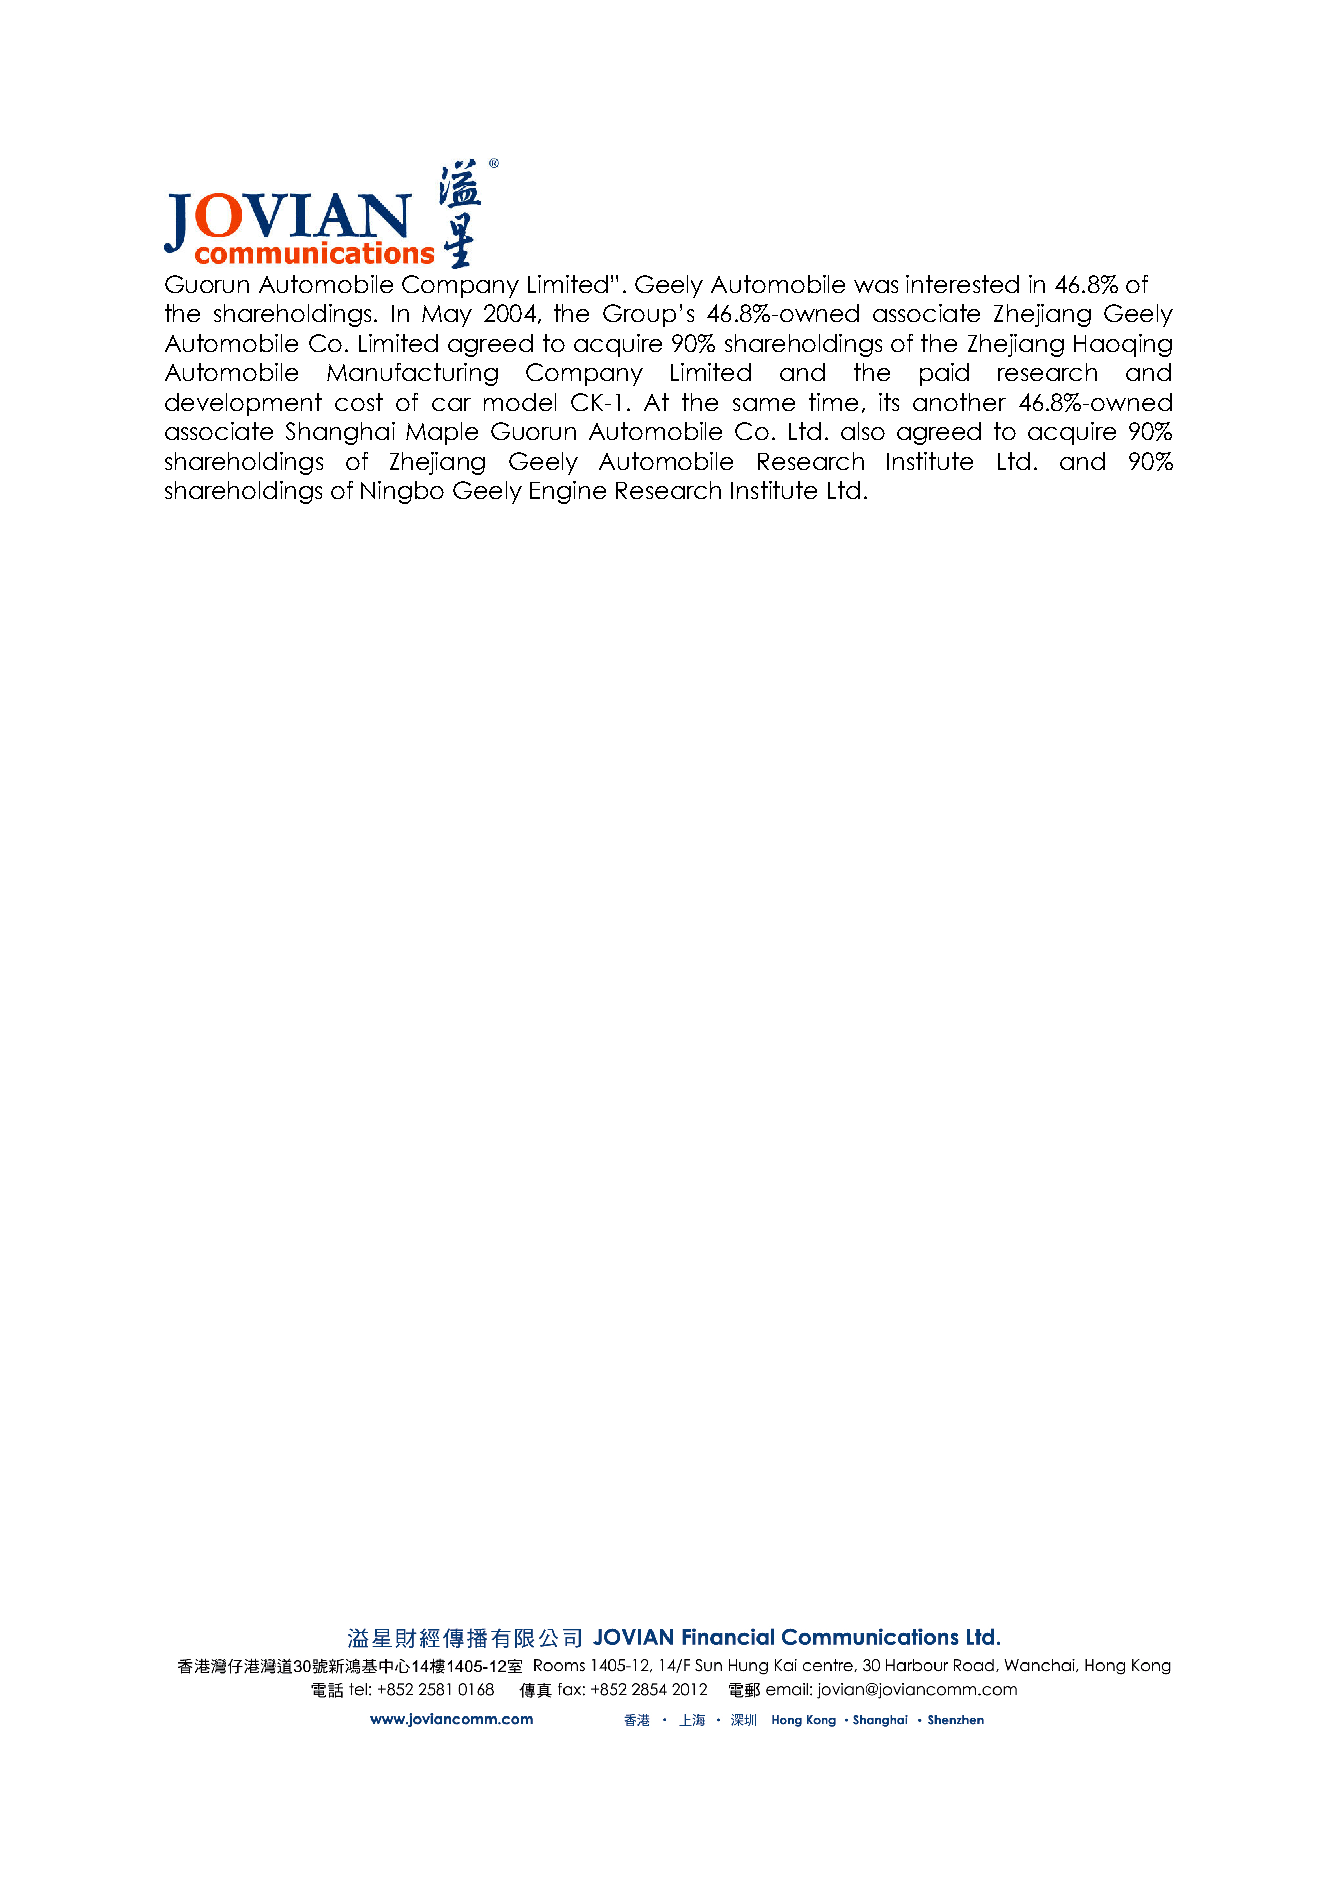 This screenshot has height=1889, width=1335. I want to click on cost, so click(359, 402).
